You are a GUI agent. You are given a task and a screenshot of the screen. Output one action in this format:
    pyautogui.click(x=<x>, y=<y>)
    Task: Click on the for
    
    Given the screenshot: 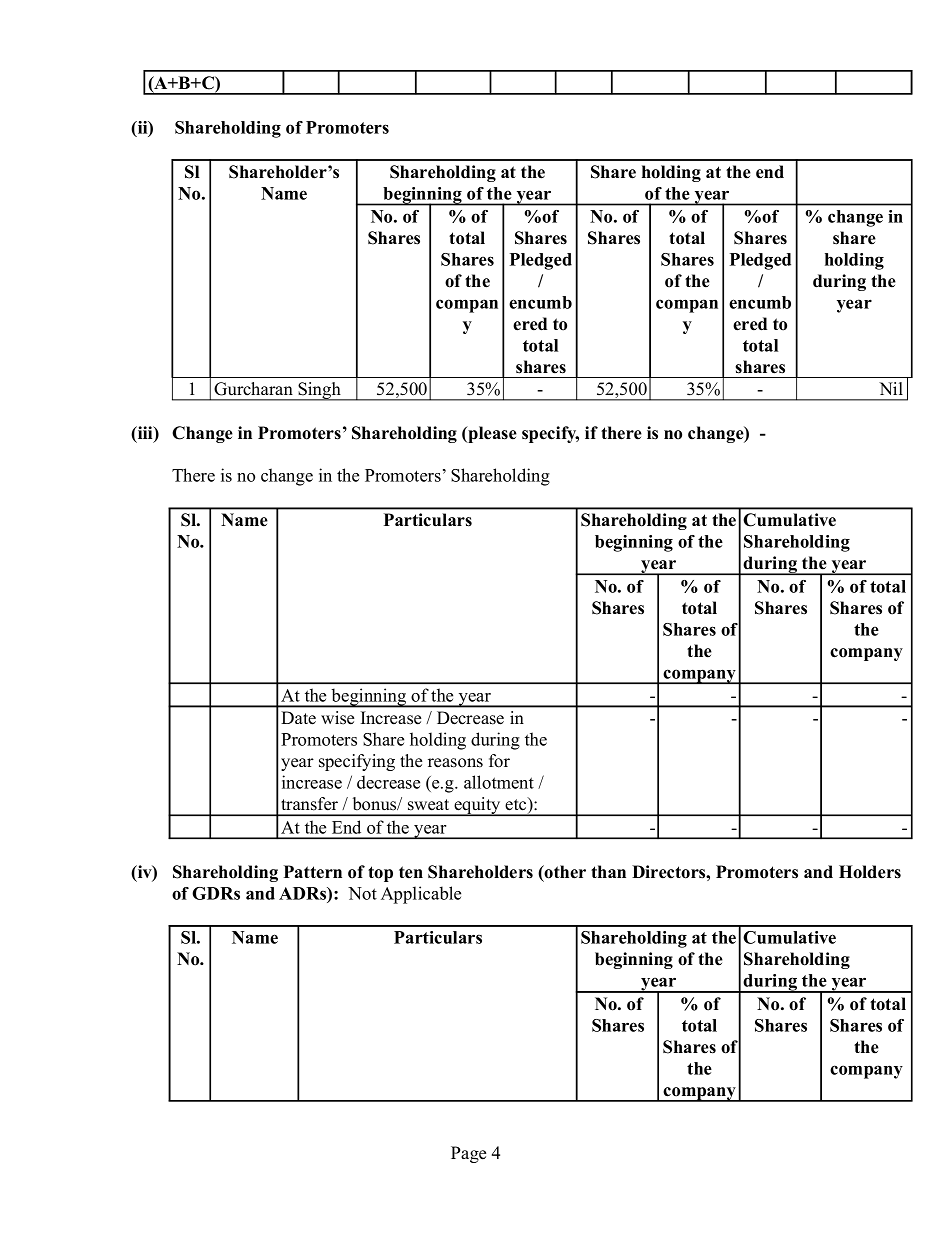 What is the action you would take?
    pyautogui.click(x=499, y=761)
